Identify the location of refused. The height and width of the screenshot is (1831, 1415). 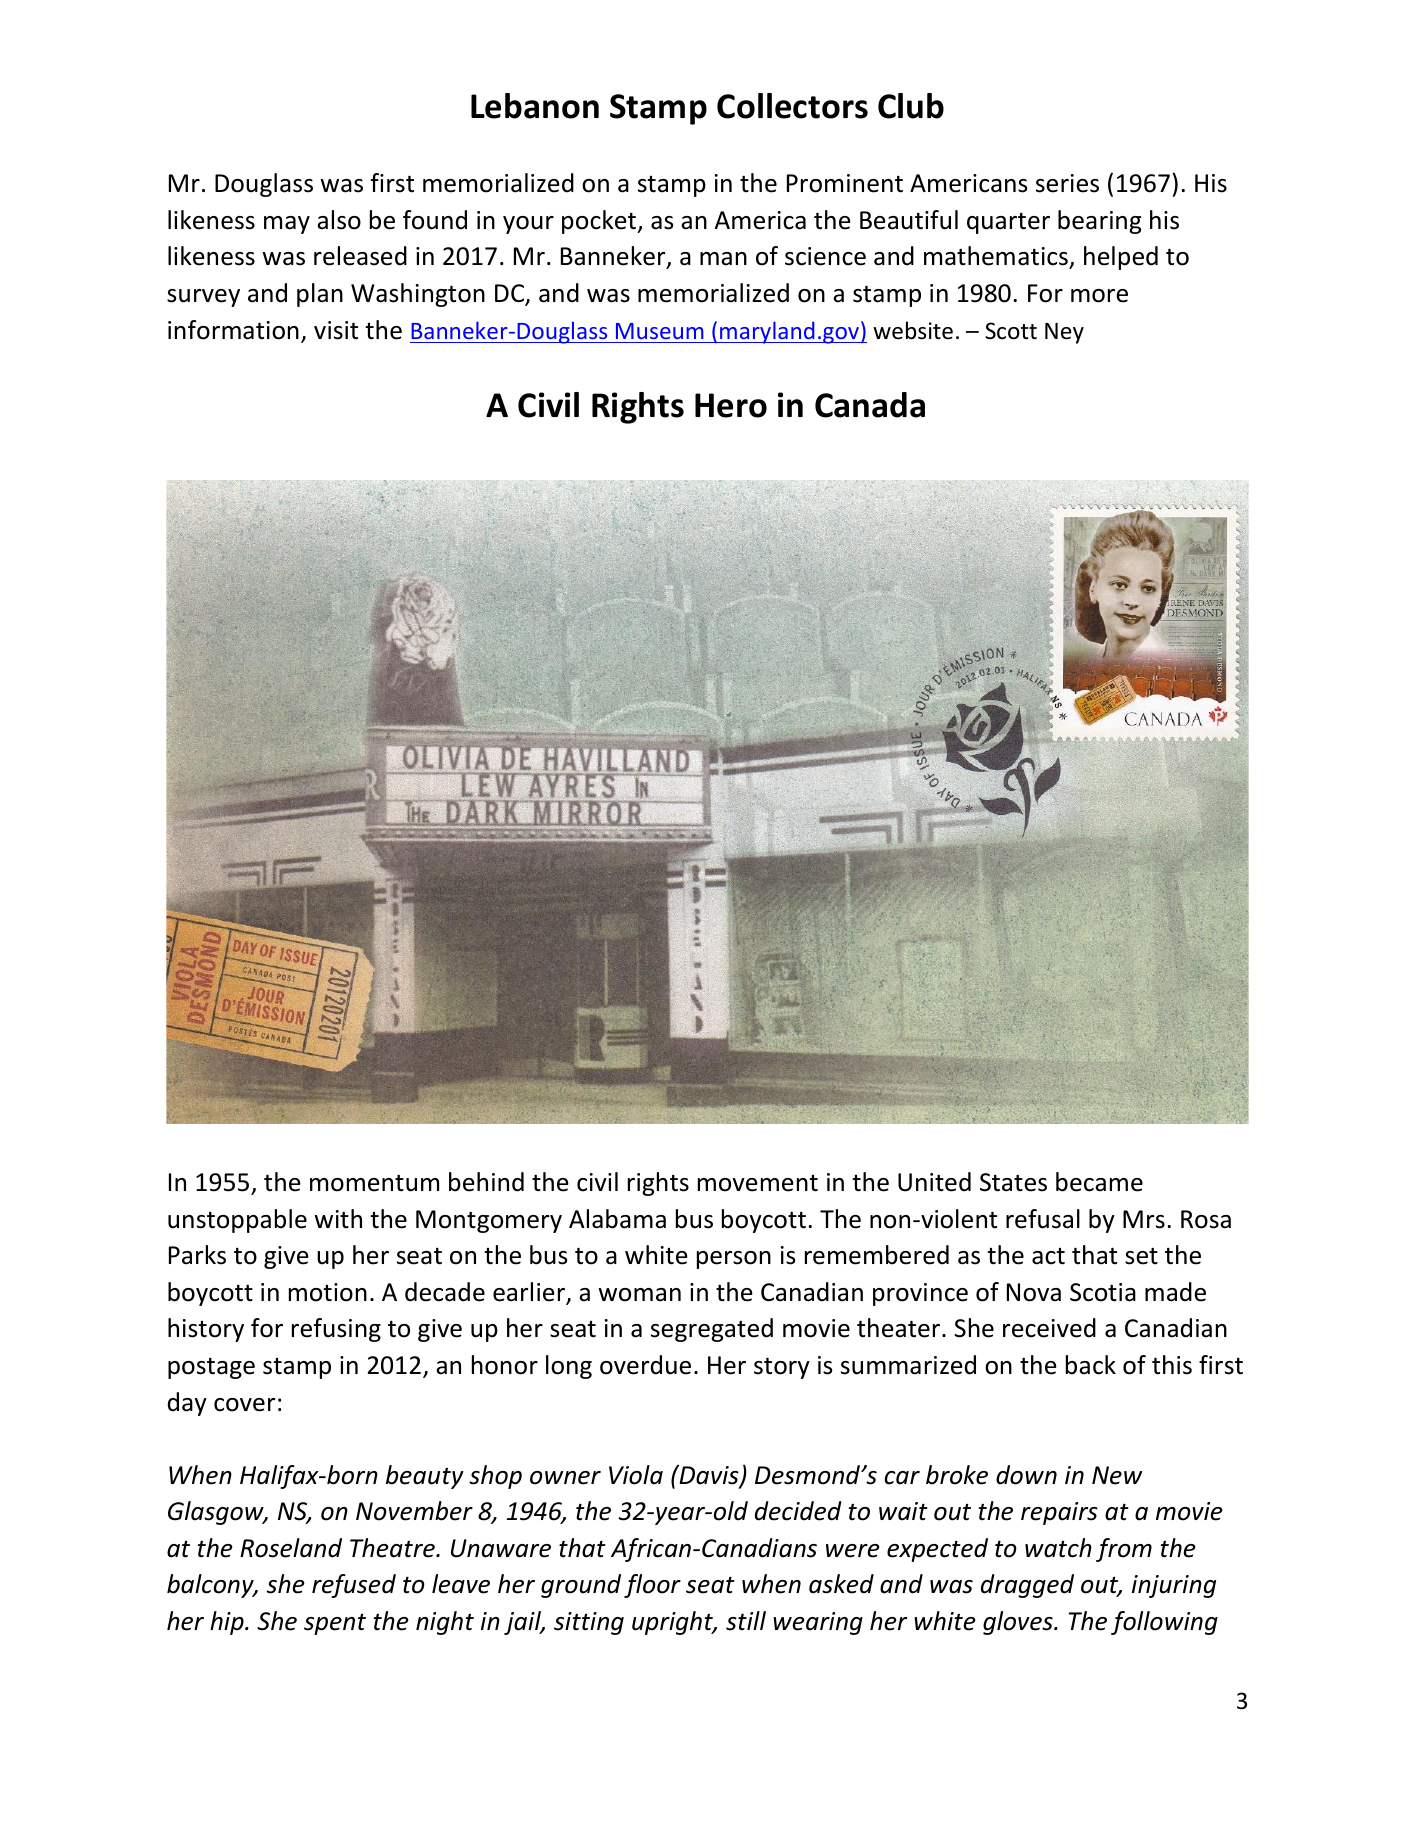
(354, 1586).
